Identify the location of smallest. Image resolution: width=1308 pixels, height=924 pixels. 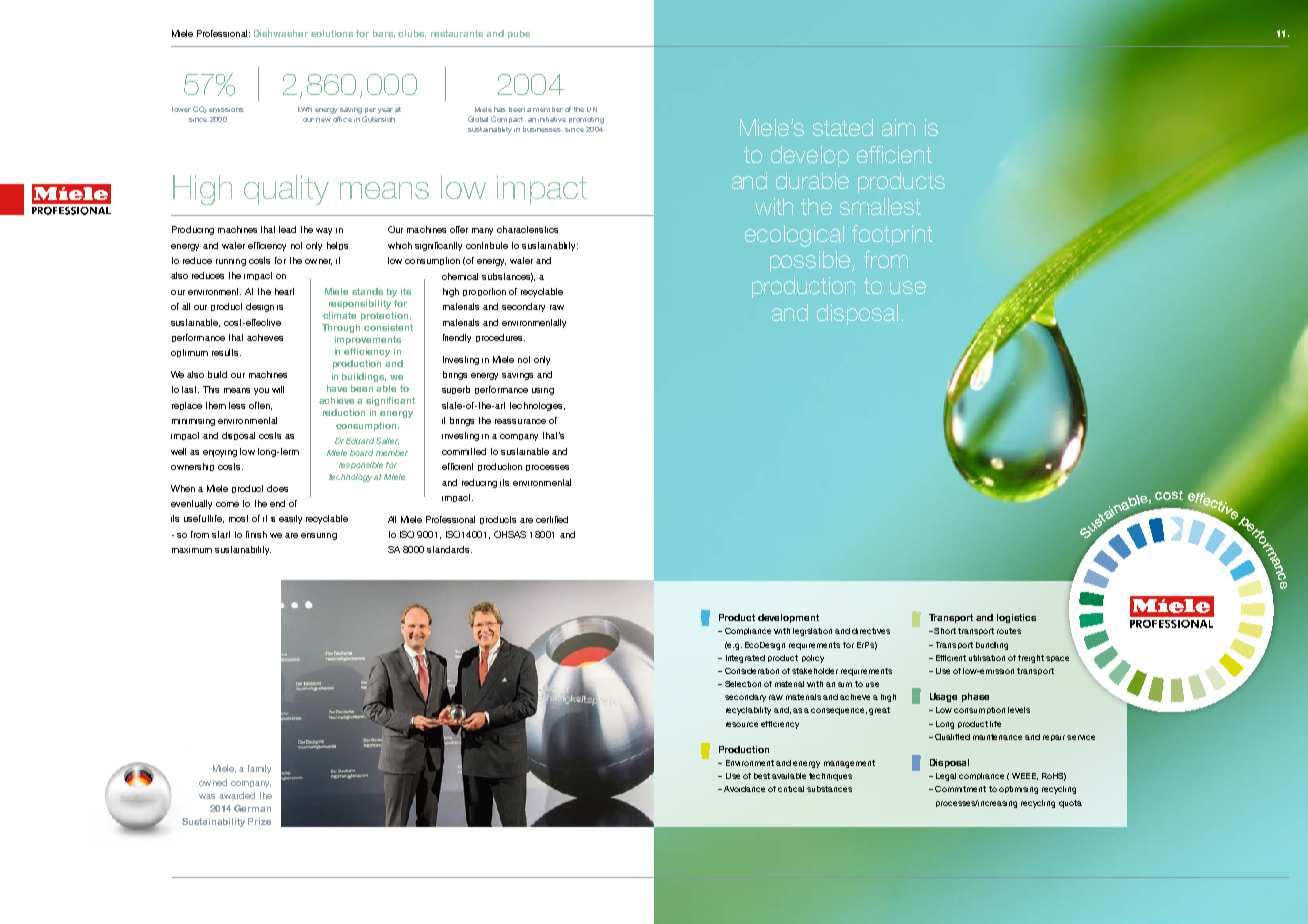
(880, 206).
